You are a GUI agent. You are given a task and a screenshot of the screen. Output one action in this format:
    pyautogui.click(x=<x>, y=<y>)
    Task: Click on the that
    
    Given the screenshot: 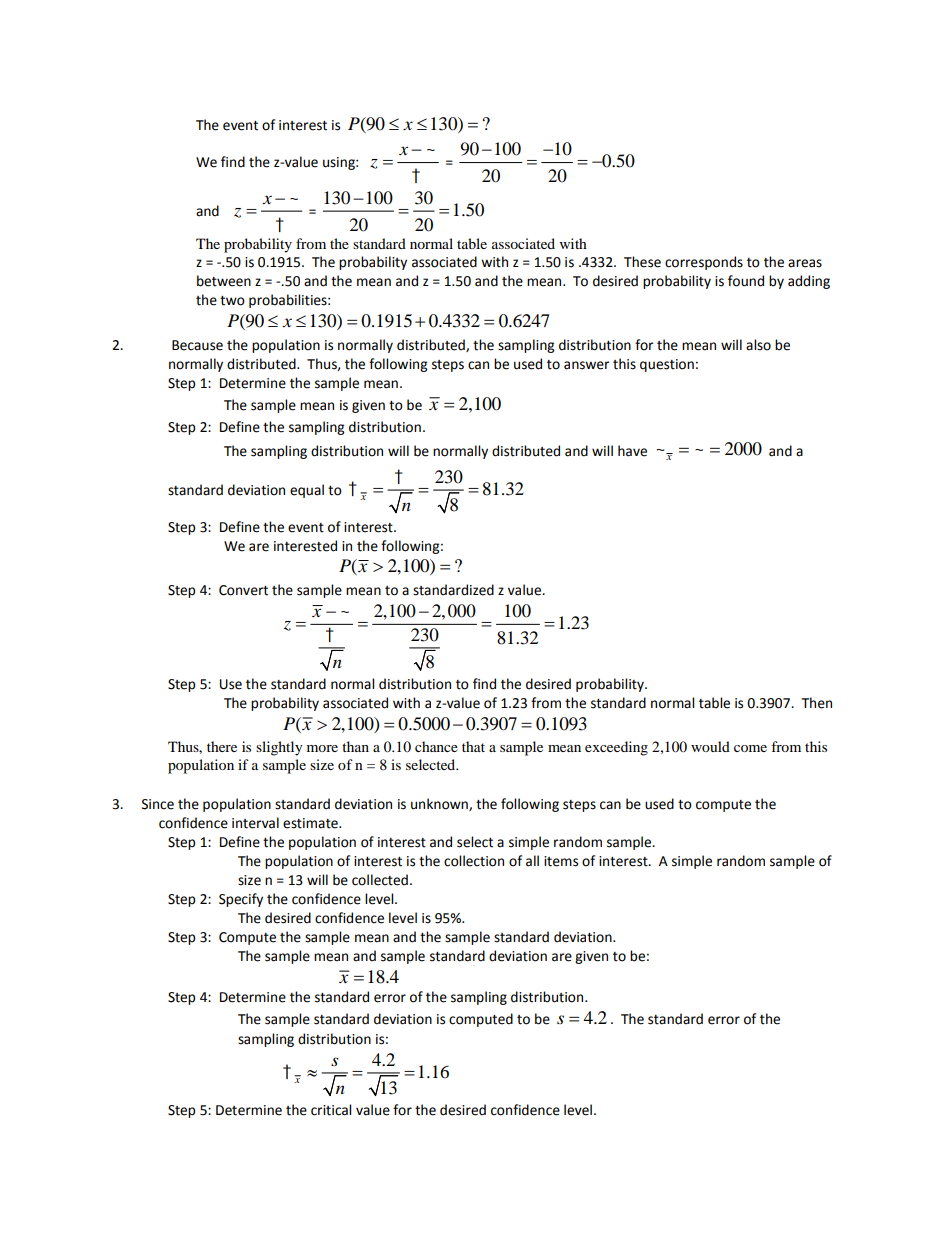 What is the action you would take?
    pyautogui.click(x=473, y=746)
